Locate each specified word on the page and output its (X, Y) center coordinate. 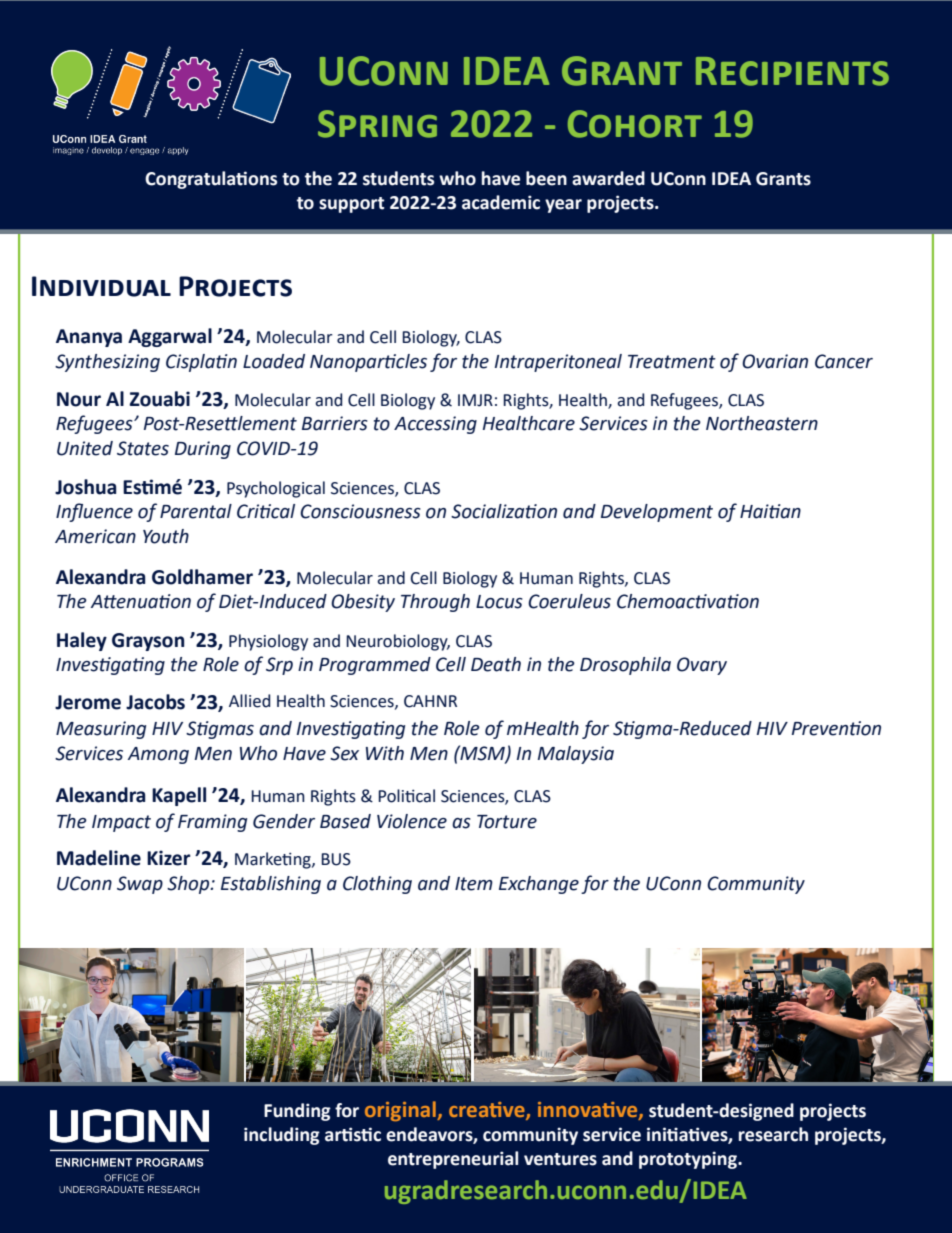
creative (488, 1111)
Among (158, 755)
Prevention (836, 728)
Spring (377, 124)
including (282, 1136)
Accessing (435, 425)
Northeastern (762, 423)
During (203, 450)
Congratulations (211, 180)
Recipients (792, 71)
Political (406, 796)
